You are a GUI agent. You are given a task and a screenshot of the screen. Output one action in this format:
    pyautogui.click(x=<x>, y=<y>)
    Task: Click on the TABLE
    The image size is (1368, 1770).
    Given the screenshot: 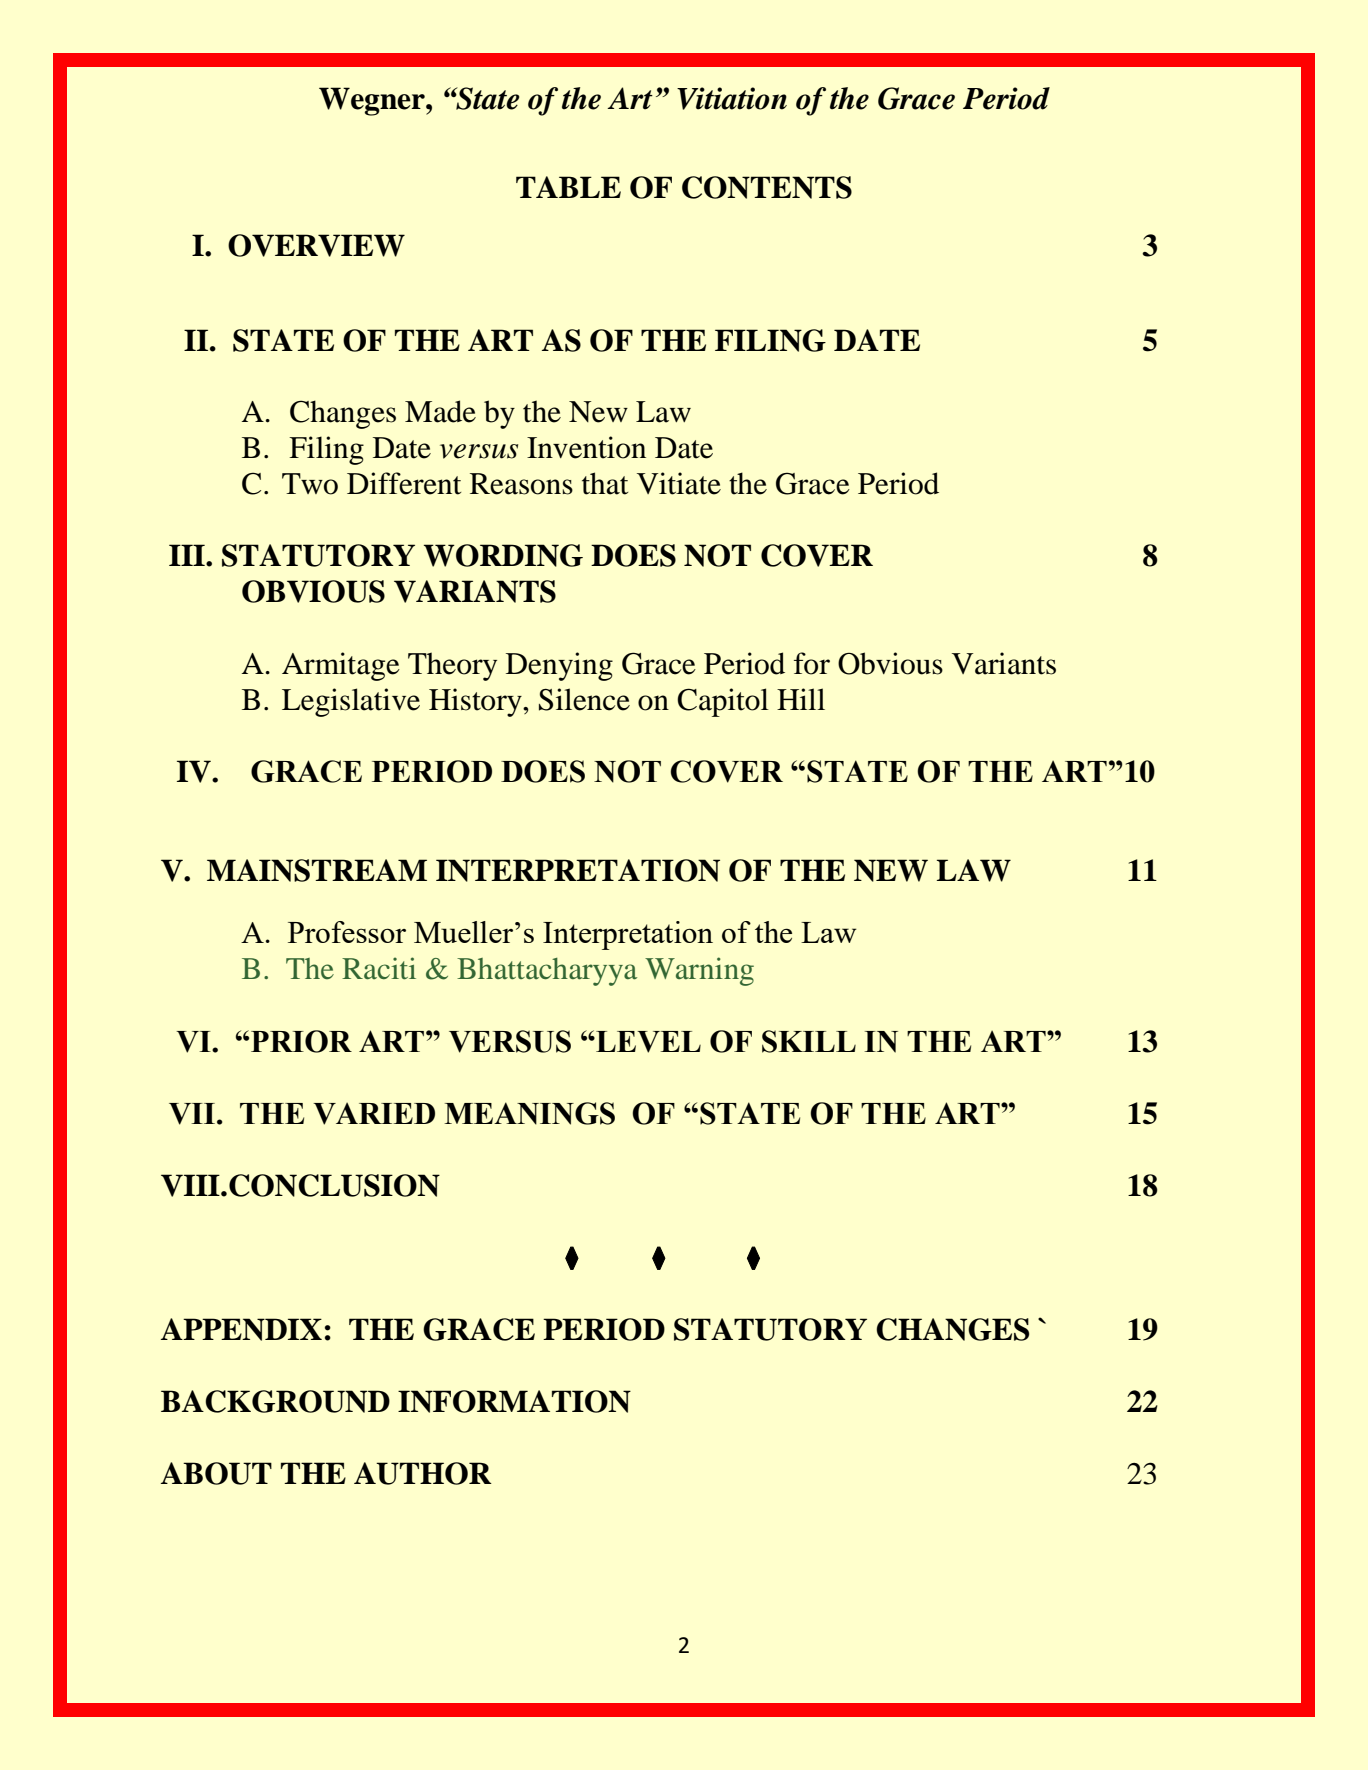 What is the action you would take?
    pyautogui.click(x=568, y=187)
